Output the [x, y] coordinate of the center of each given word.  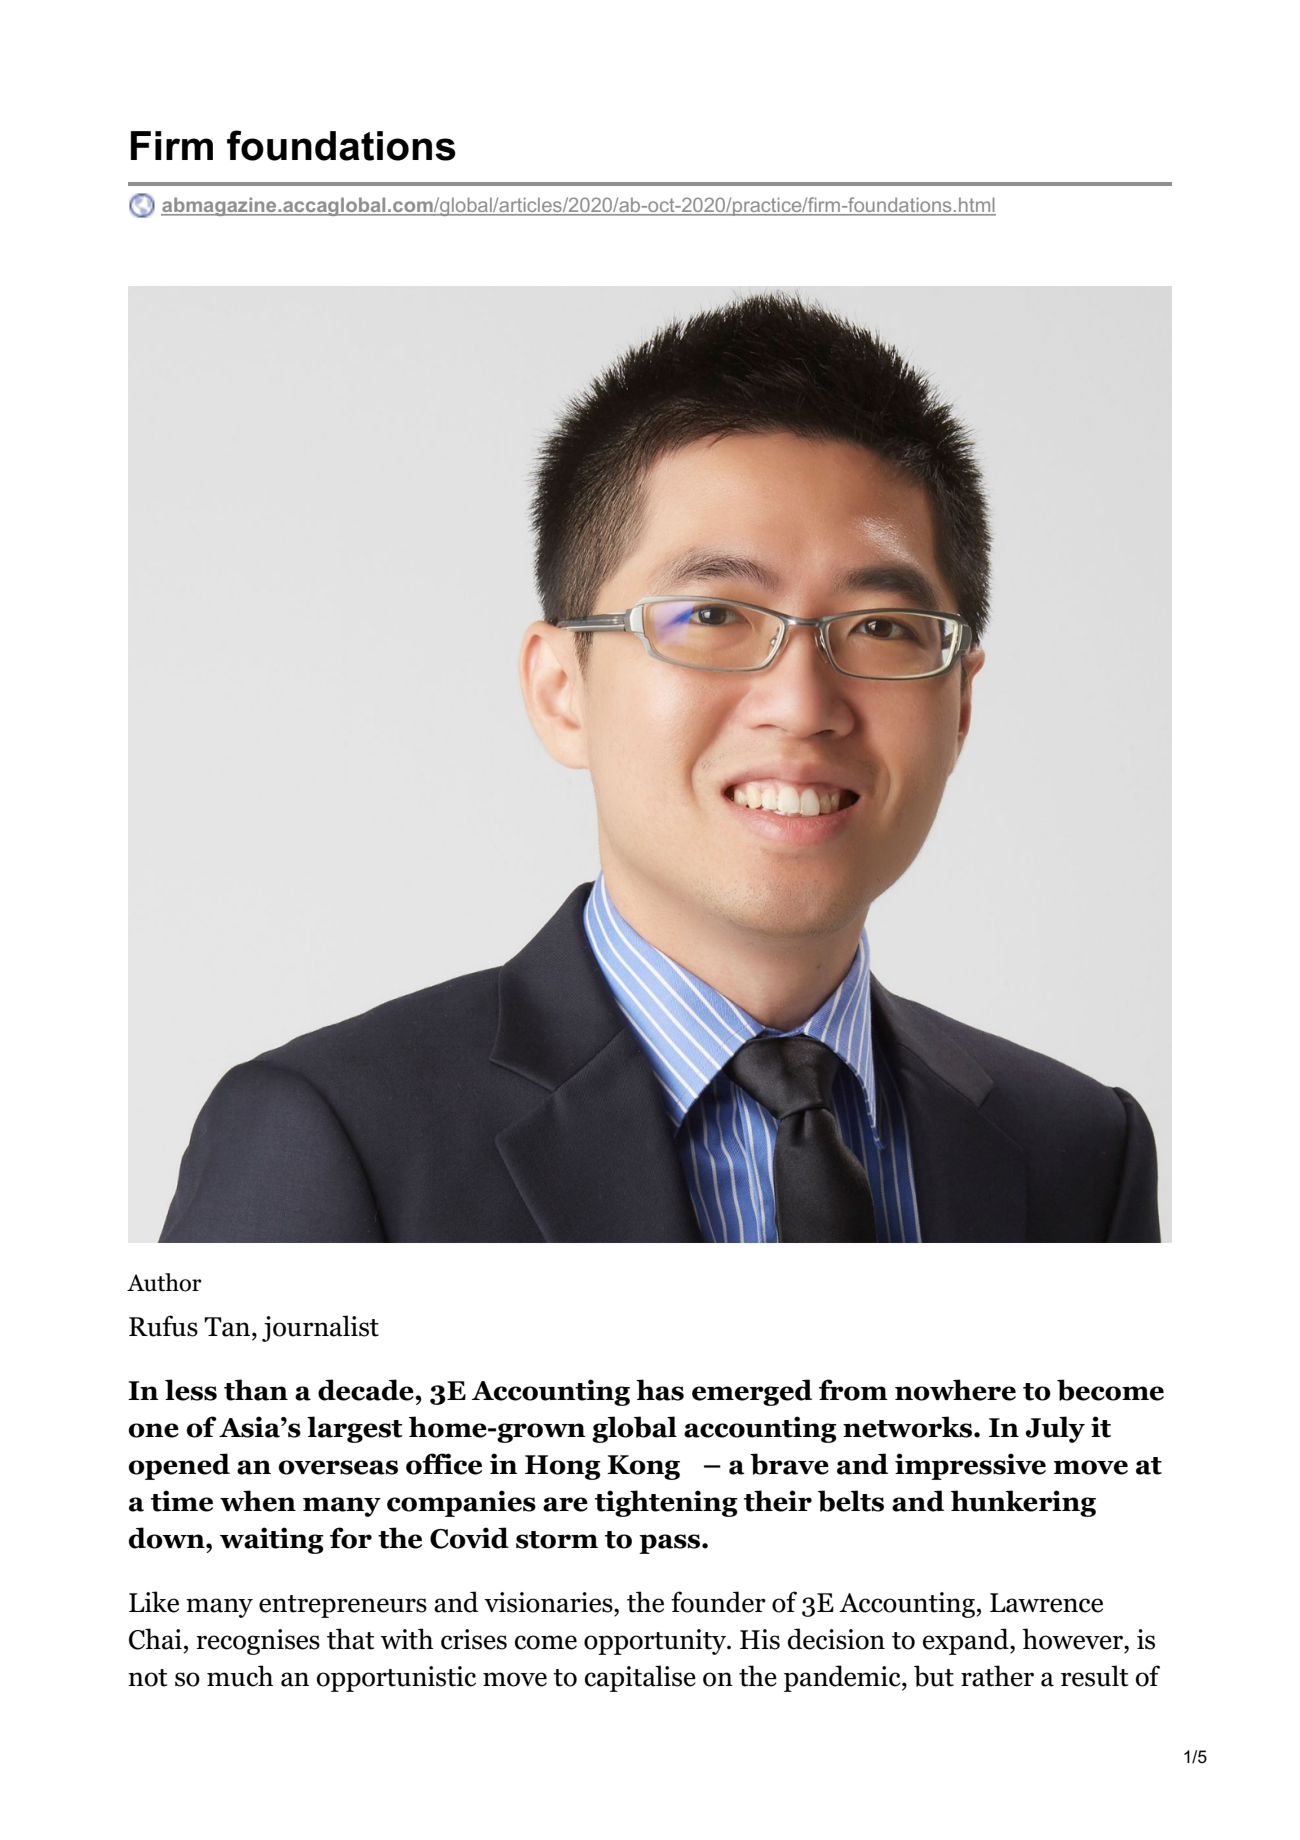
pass [671, 1544]
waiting [272, 1540]
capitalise [640, 1678]
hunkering [1023, 1503]
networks [907, 1427]
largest [355, 1429]
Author [164, 1282]
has [660, 1390]
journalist [320, 1328]
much [240, 1676]
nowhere [955, 1390]
